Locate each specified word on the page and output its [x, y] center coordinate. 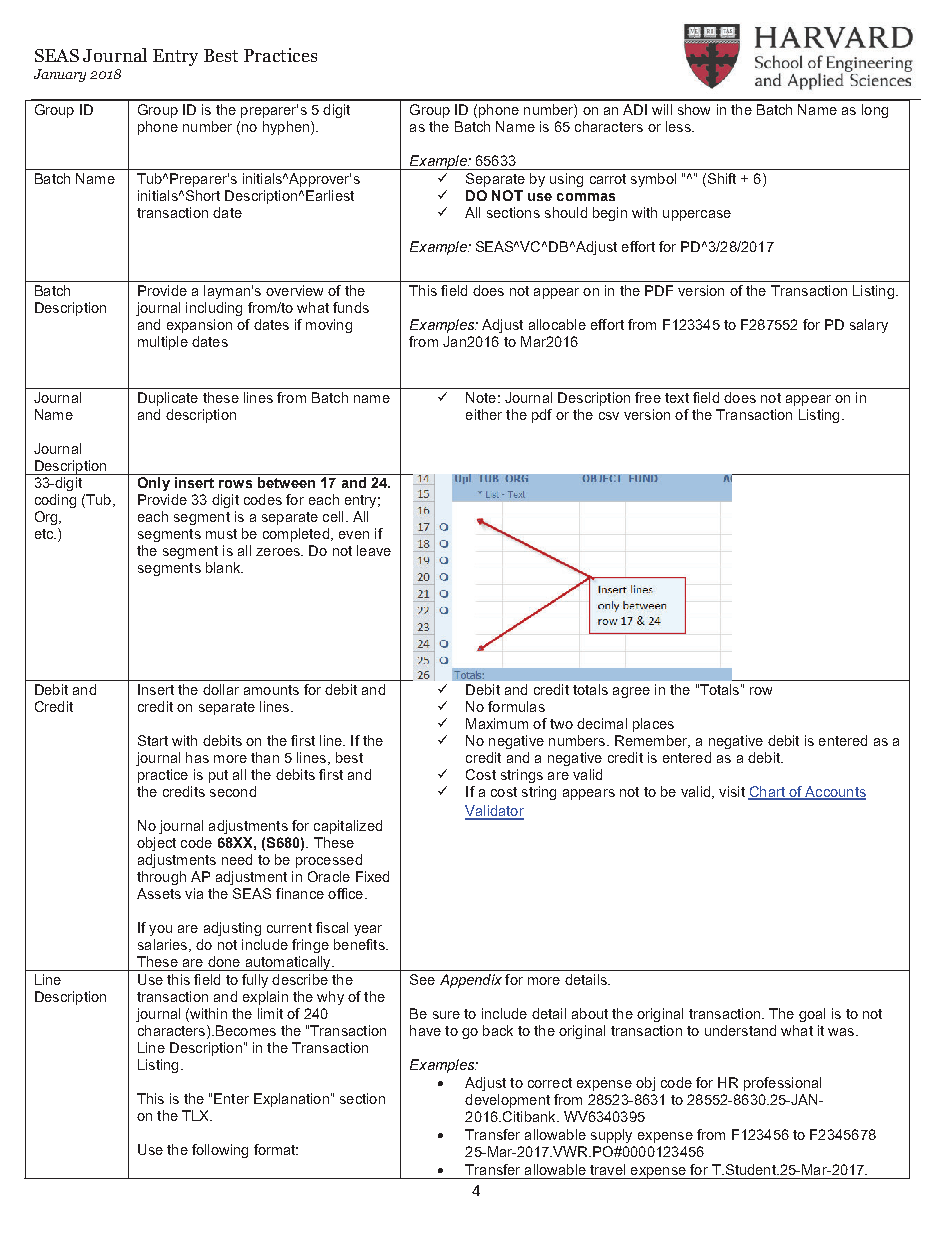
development [507, 1101]
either [484, 414]
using [566, 180]
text [677, 398]
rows [235, 484]
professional [782, 1084]
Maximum [497, 723]
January [60, 75]
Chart [767, 793]
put [218, 776]
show [694, 109]
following [220, 1151]
